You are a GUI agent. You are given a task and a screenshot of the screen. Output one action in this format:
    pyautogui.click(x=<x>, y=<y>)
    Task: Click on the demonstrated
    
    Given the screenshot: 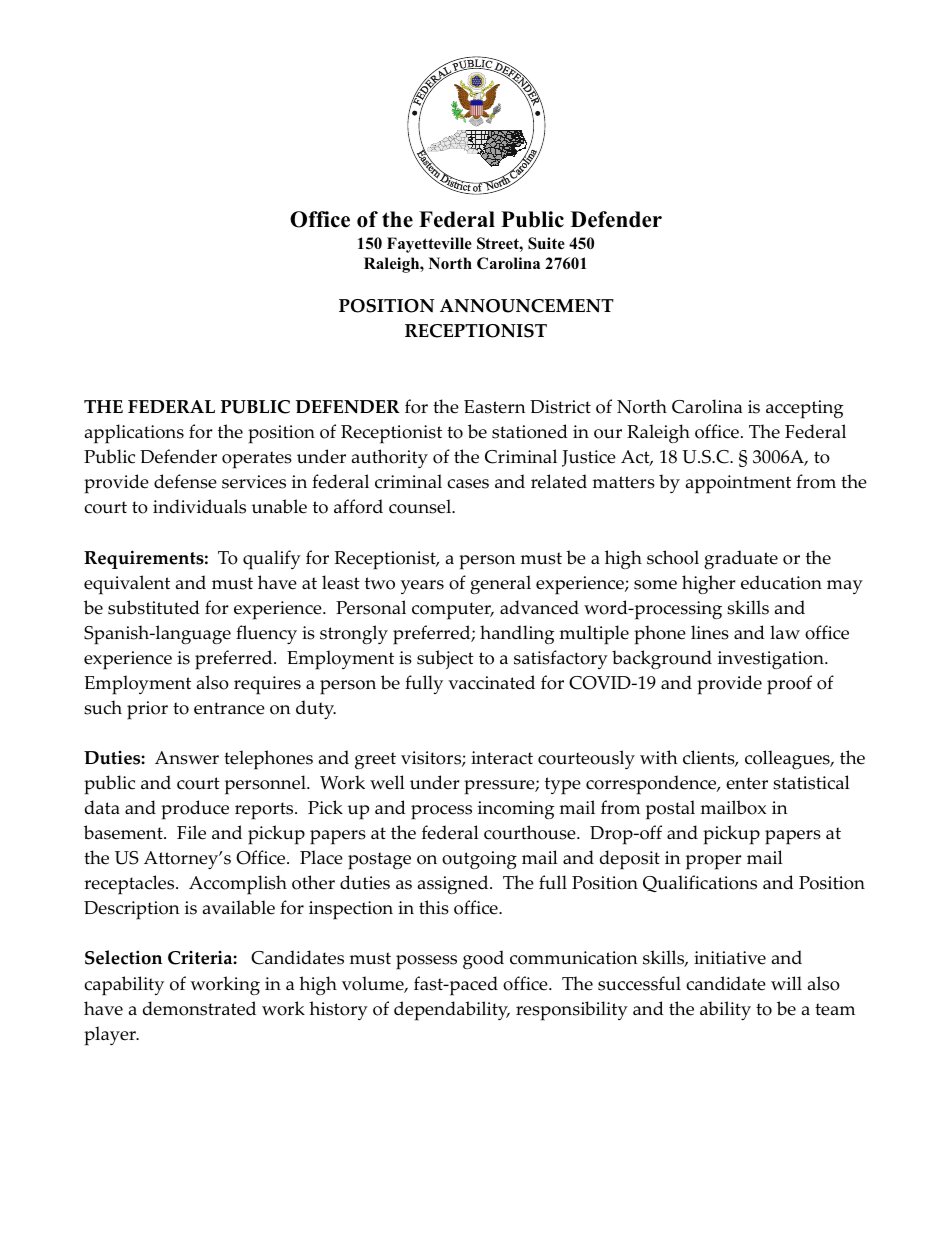 What is the action you would take?
    pyautogui.click(x=199, y=1008)
